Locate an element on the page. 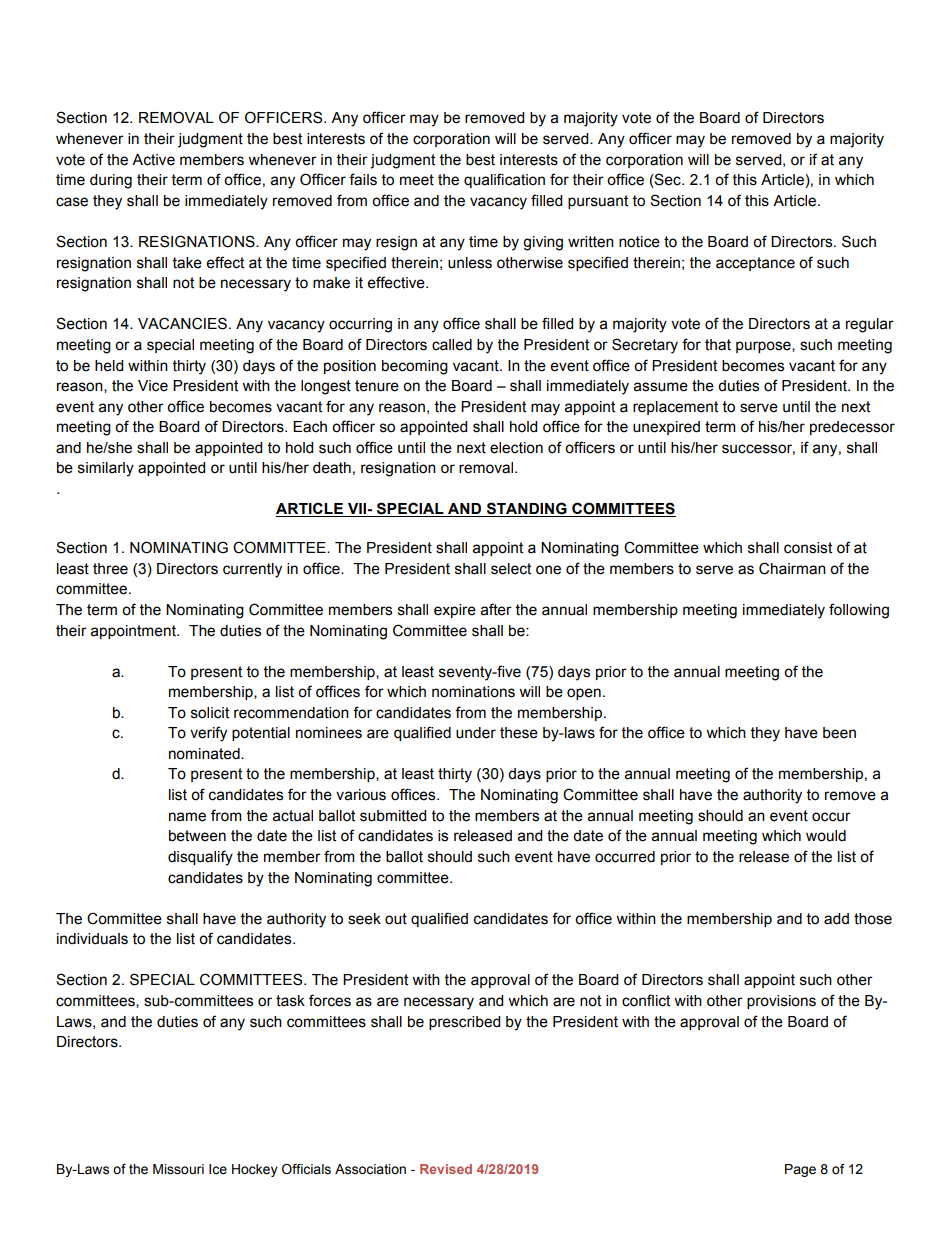  nominations is located at coordinates (473, 692).
